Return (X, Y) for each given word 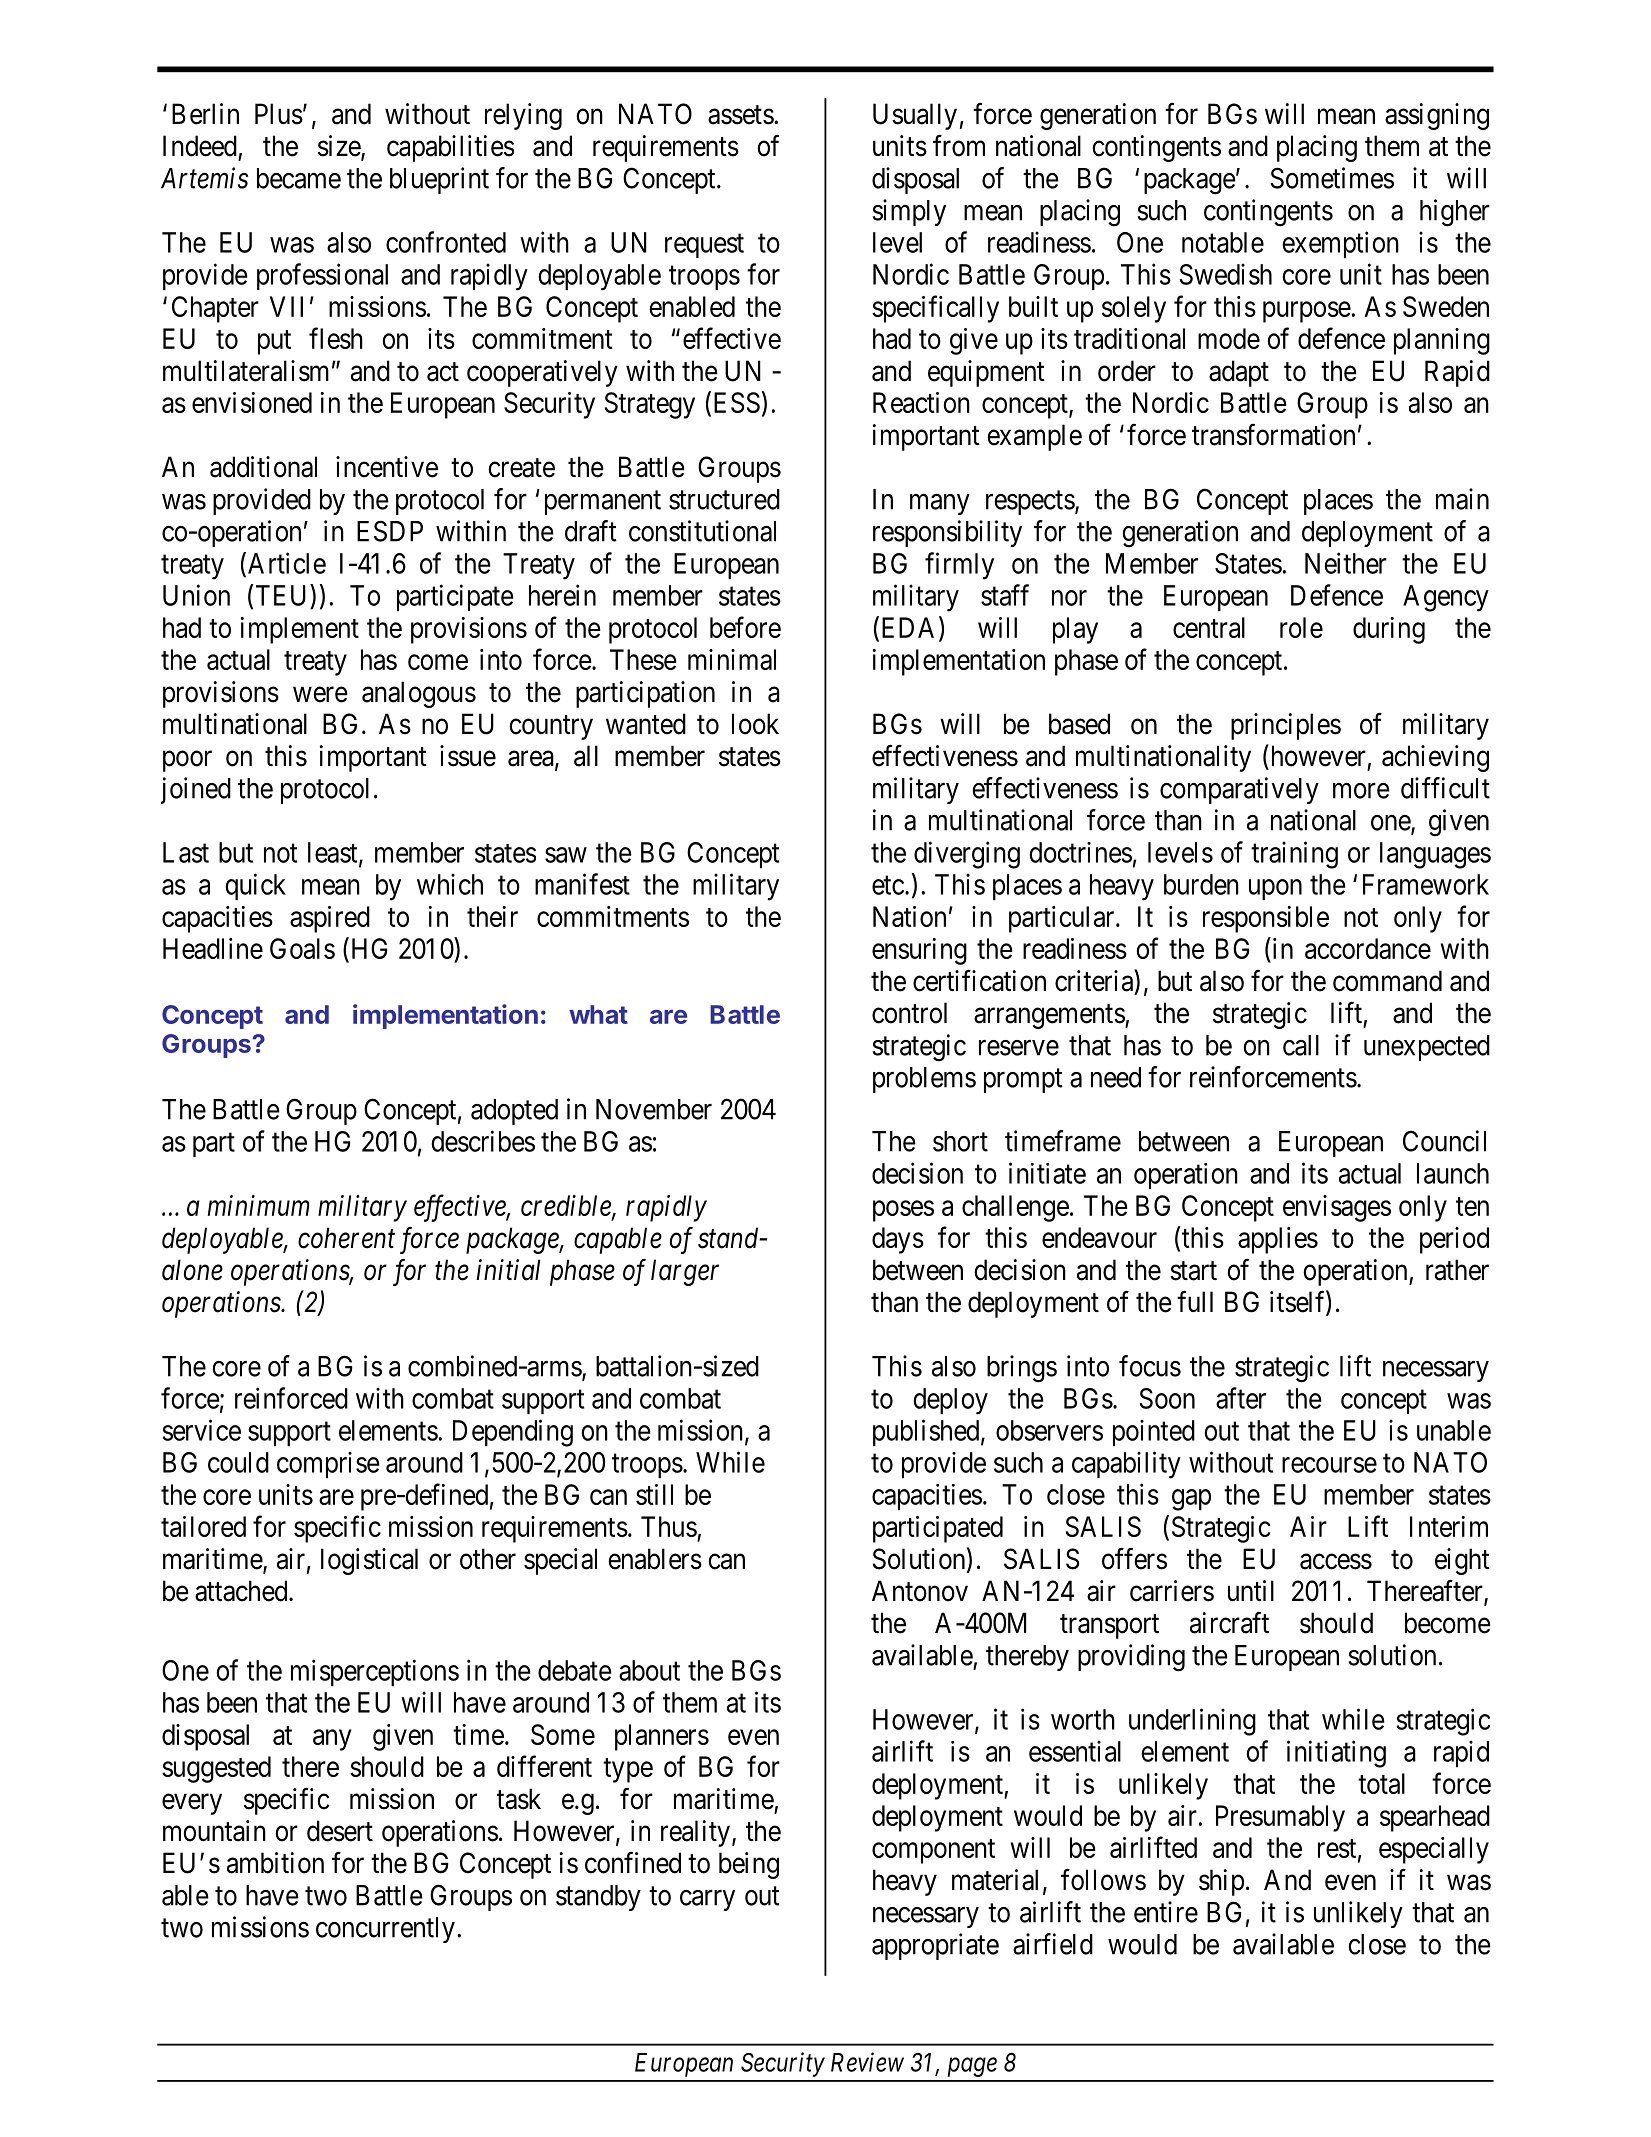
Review (867, 2062)
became (299, 178)
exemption (1341, 244)
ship (1221, 1882)
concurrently (385, 1930)
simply (909, 212)
